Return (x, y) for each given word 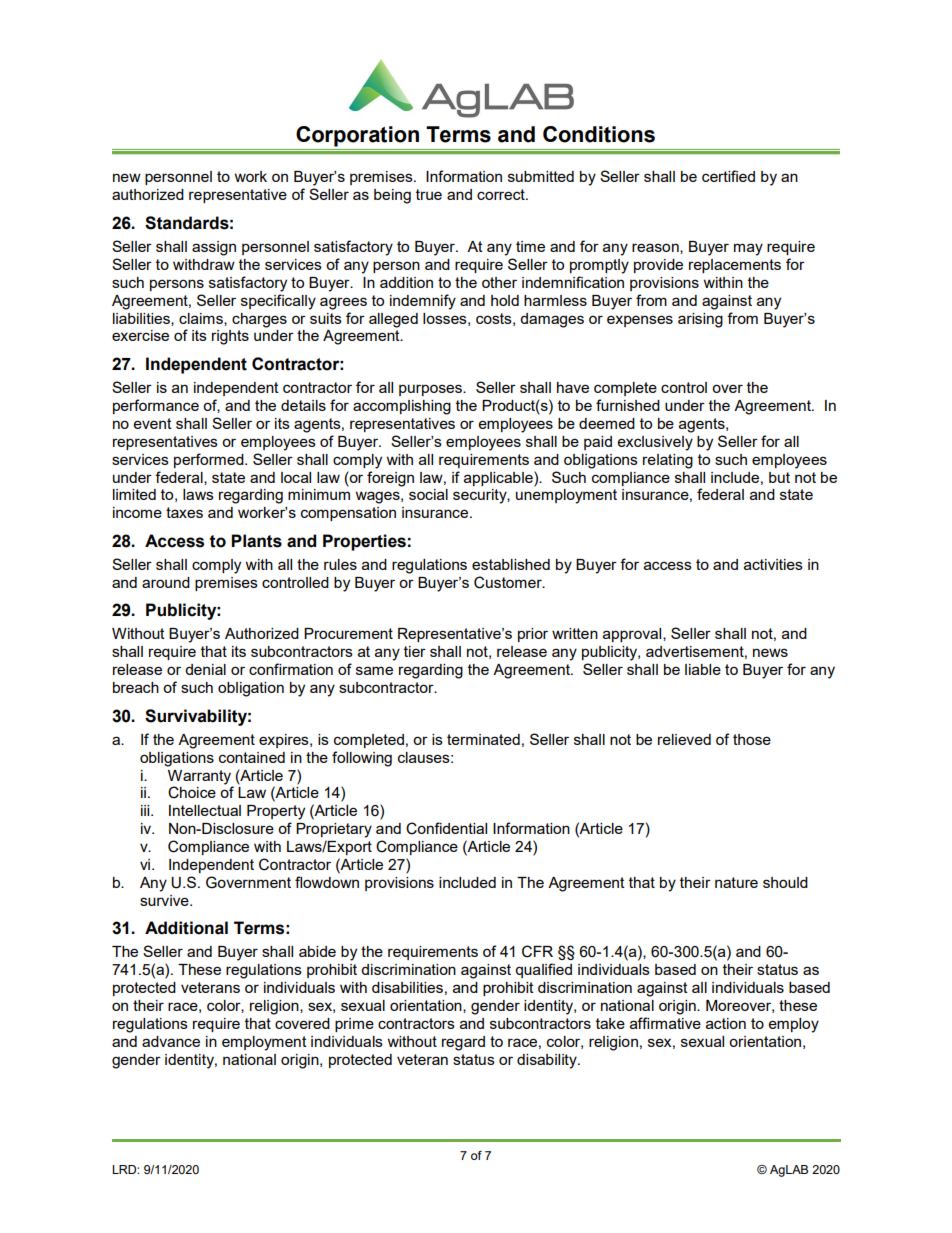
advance (171, 1041)
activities (773, 564)
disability (548, 1061)
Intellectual (205, 810)
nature (736, 882)
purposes (431, 390)
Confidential (446, 828)
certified (728, 176)
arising (700, 320)
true (429, 194)
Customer (509, 582)
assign (214, 248)
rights (230, 337)
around (166, 582)
